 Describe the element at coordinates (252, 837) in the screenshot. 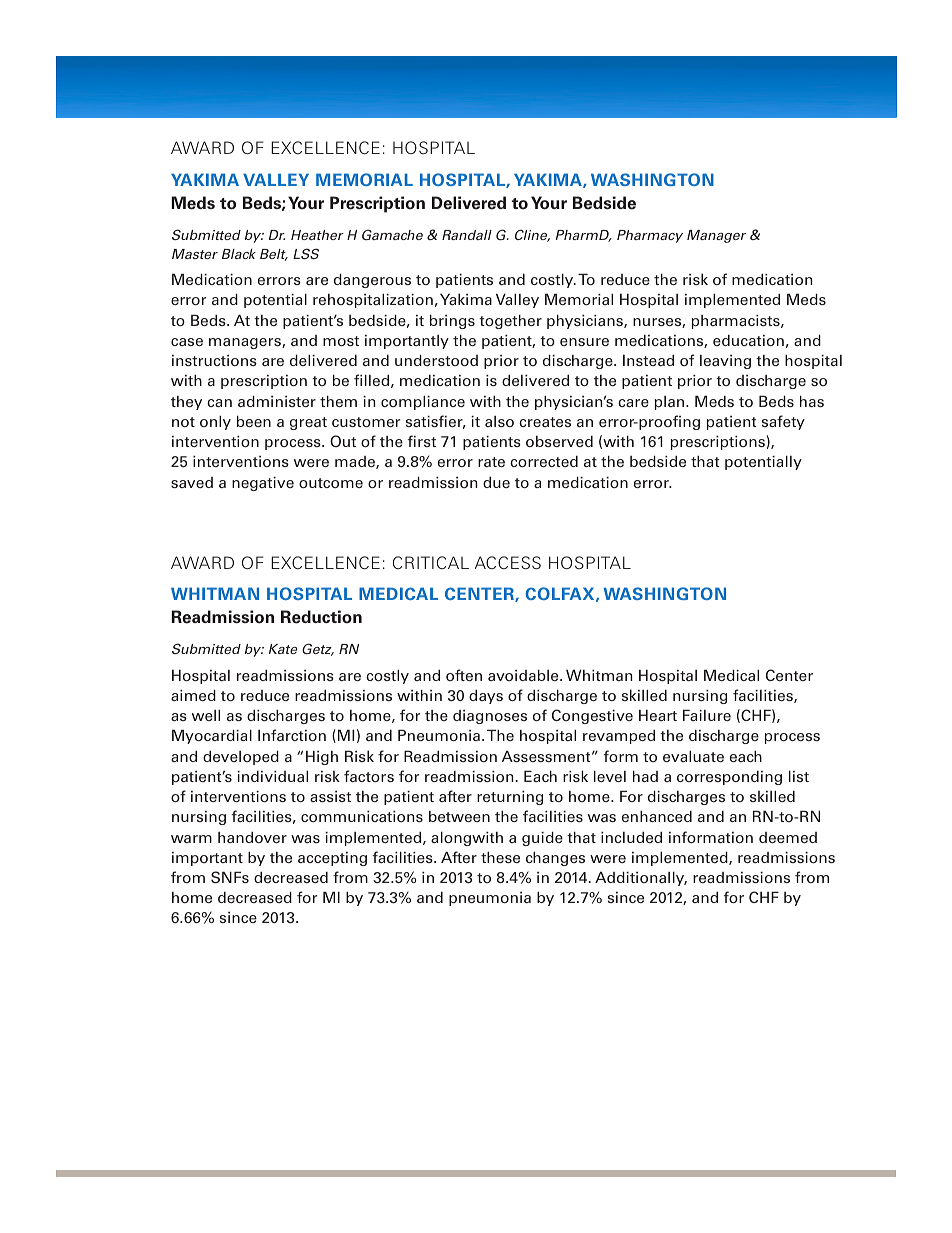

I see `handover` at that location.
